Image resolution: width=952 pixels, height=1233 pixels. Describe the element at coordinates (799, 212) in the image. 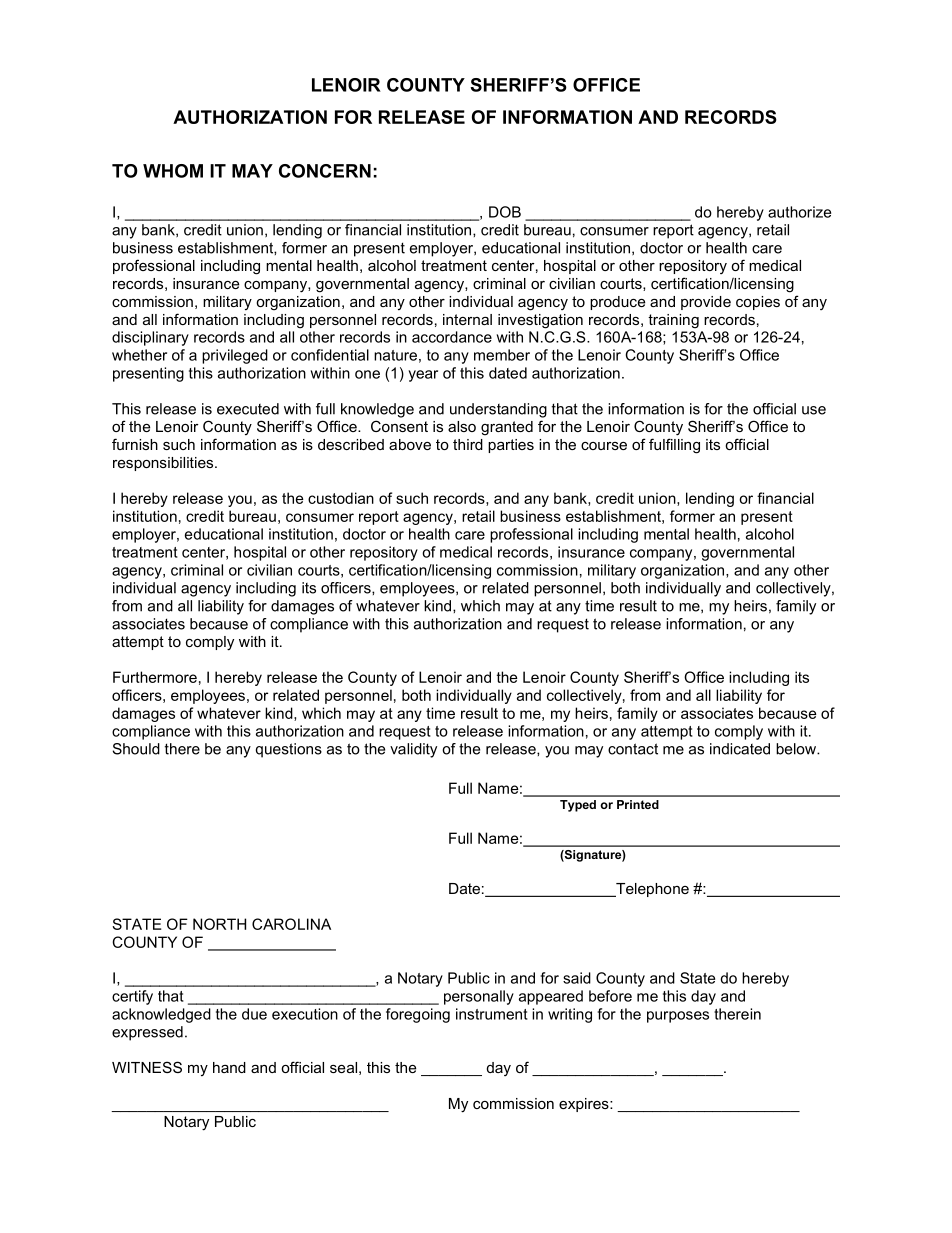

I see `authorize` at that location.
